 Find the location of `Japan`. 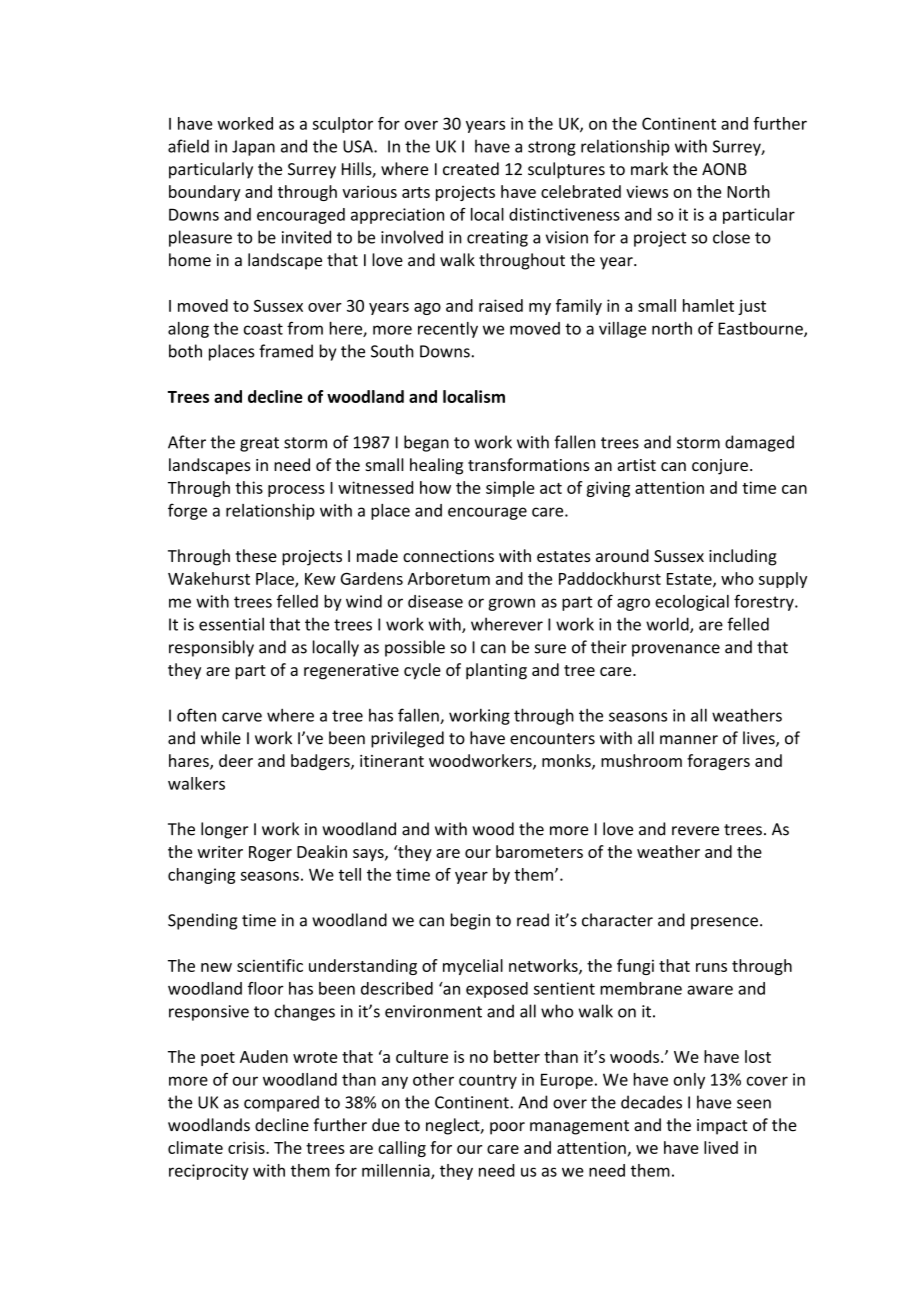

Japan is located at coordinates (253, 148).
